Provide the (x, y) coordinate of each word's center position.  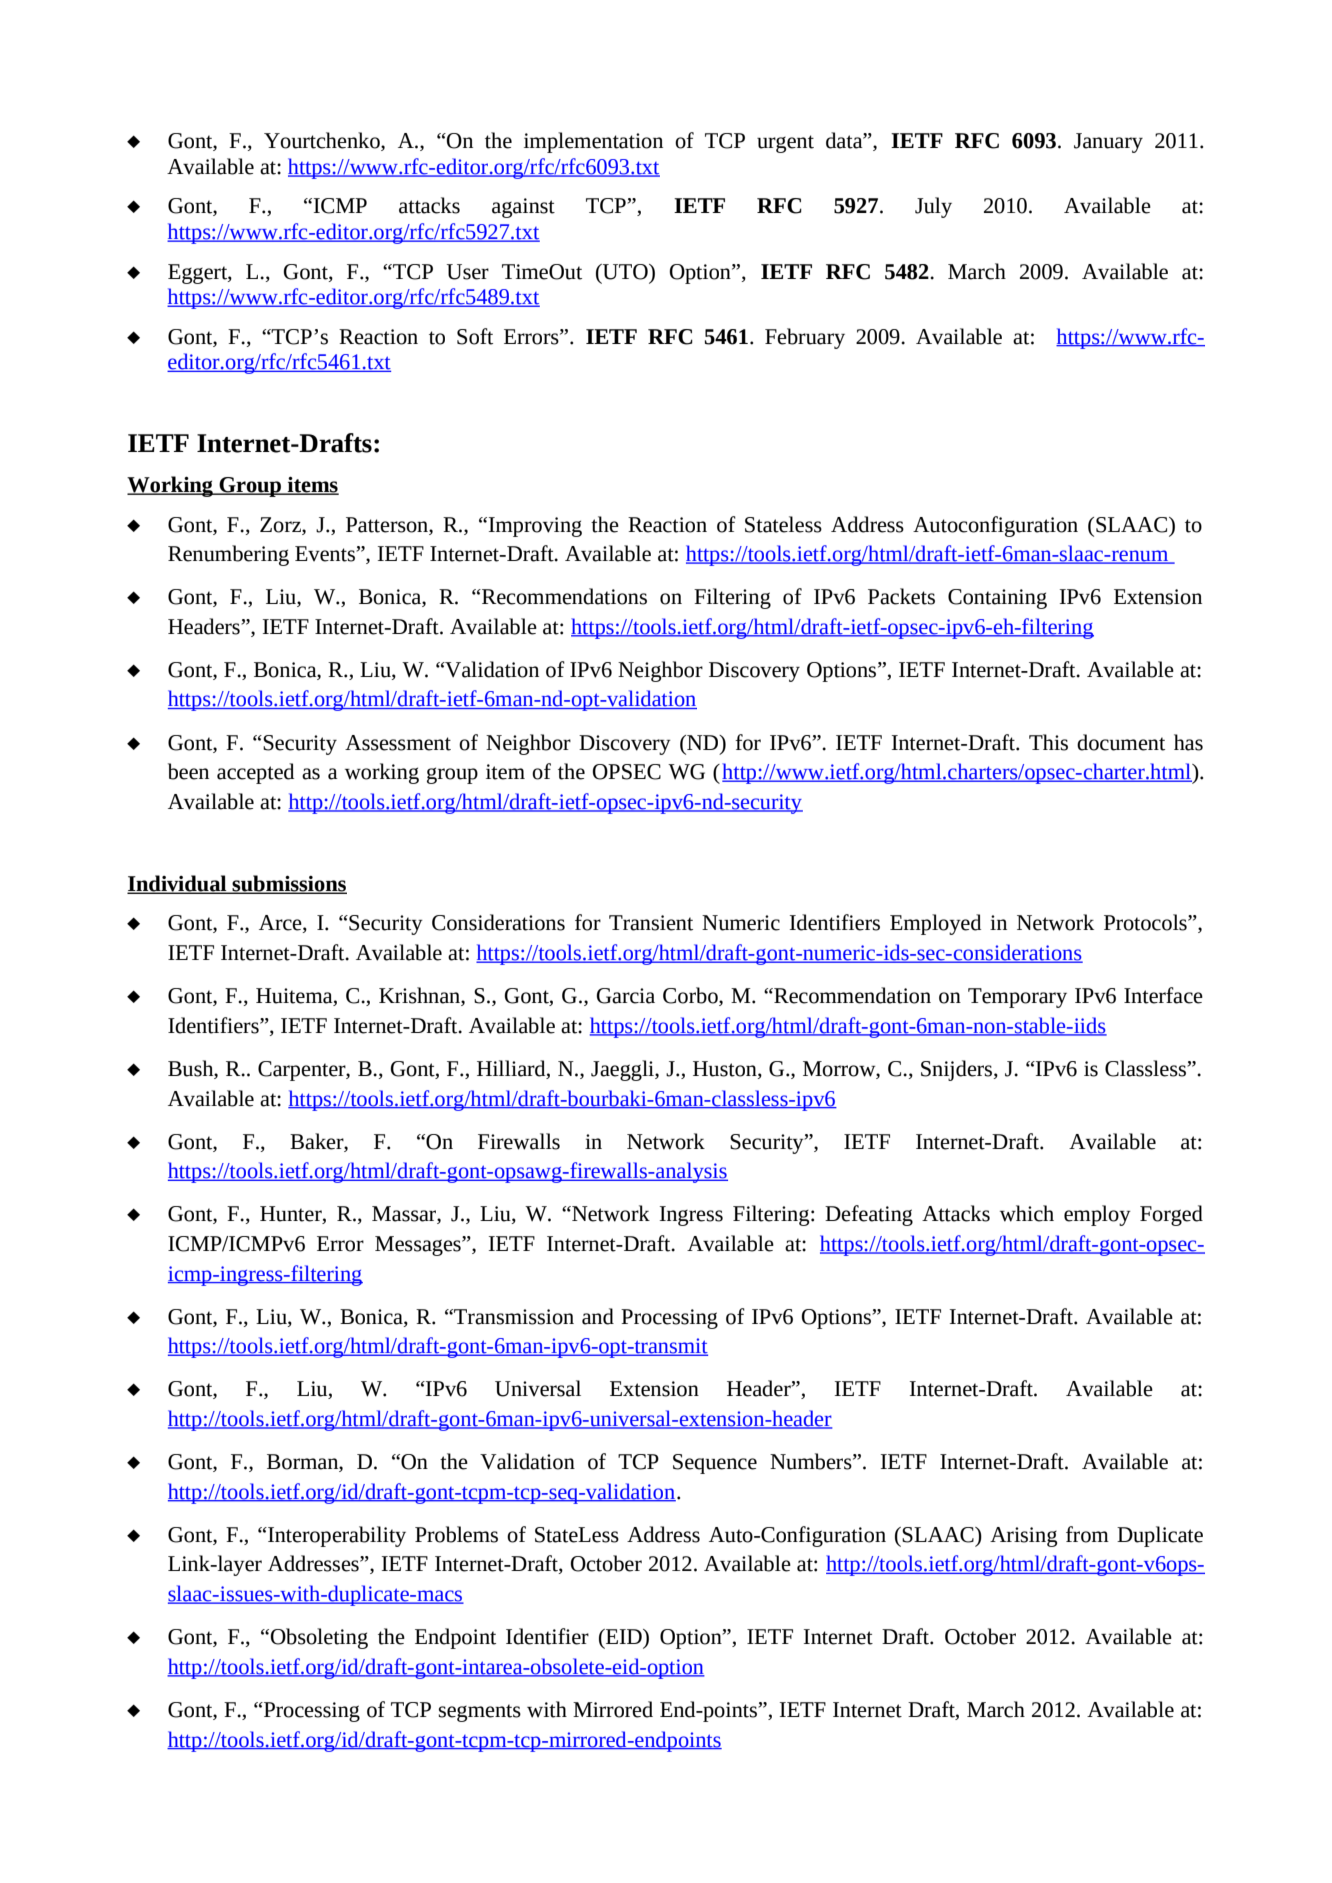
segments (480, 1713)
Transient (651, 923)
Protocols (1146, 922)
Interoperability (336, 1536)
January (1108, 143)
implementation (593, 142)
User (468, 272)
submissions (288, 884)
